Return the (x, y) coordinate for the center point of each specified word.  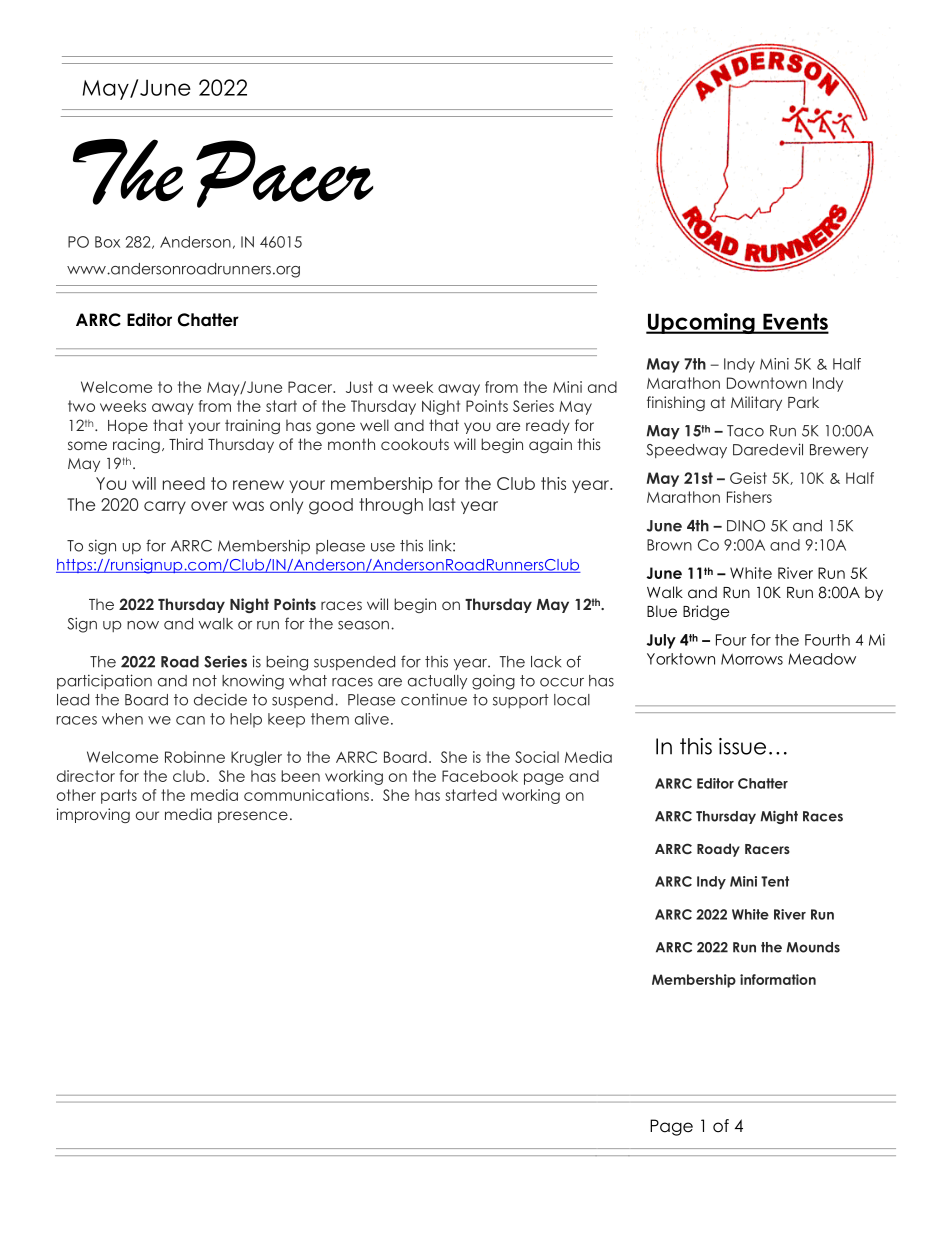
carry (165, 507)
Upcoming (701, 323)
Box (107, 242)
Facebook (480, 776)
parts (119, 796)
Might (779, 817)
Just (359, 387)
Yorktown (681, 659)
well (374, 425)
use (383, 547)
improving (93, 815)
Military (756, 403)
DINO (746, 526)
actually (437, 682)
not (205, 681)
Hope (128, 427)
